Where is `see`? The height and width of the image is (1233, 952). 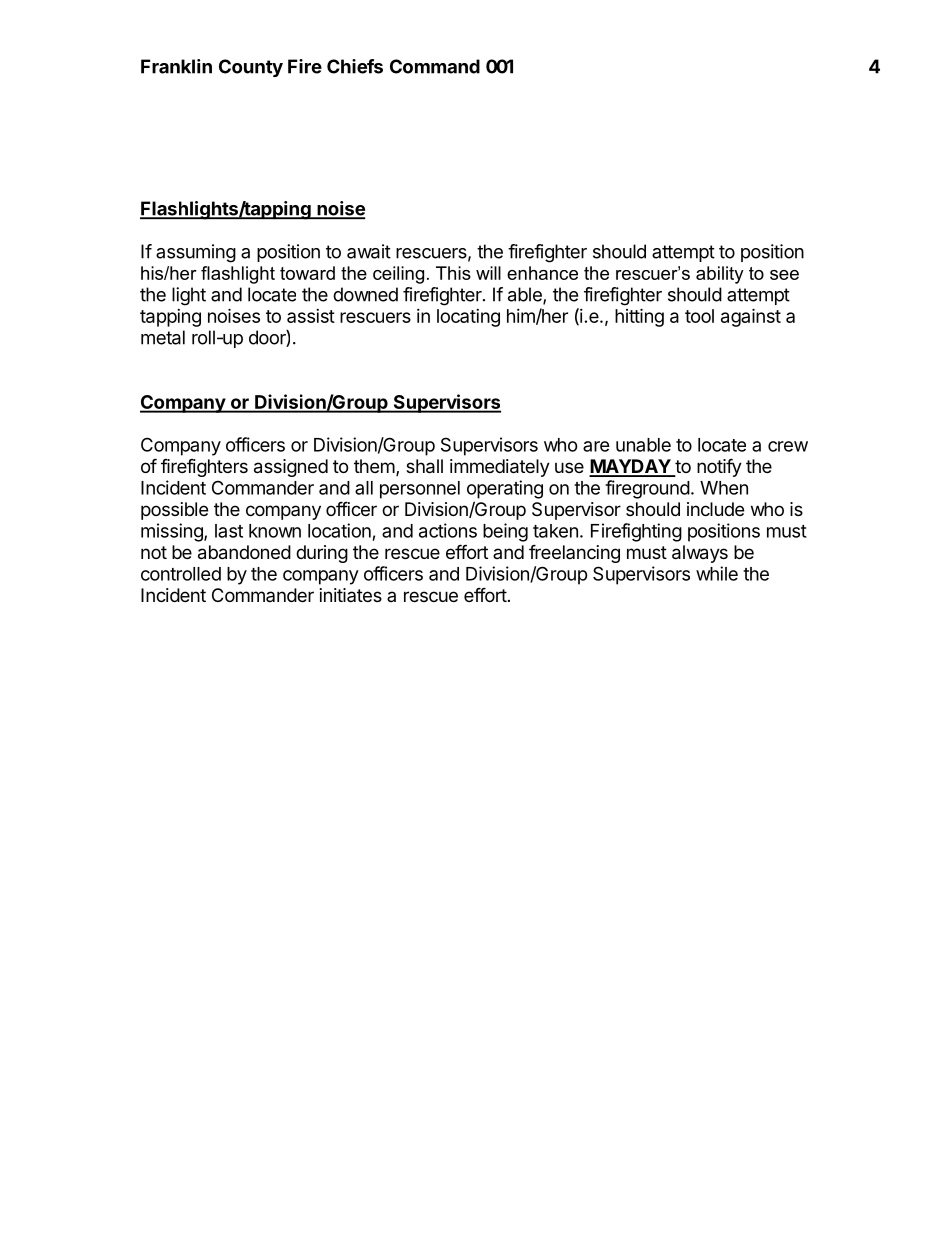
see is located at coordinates (784, 275).
